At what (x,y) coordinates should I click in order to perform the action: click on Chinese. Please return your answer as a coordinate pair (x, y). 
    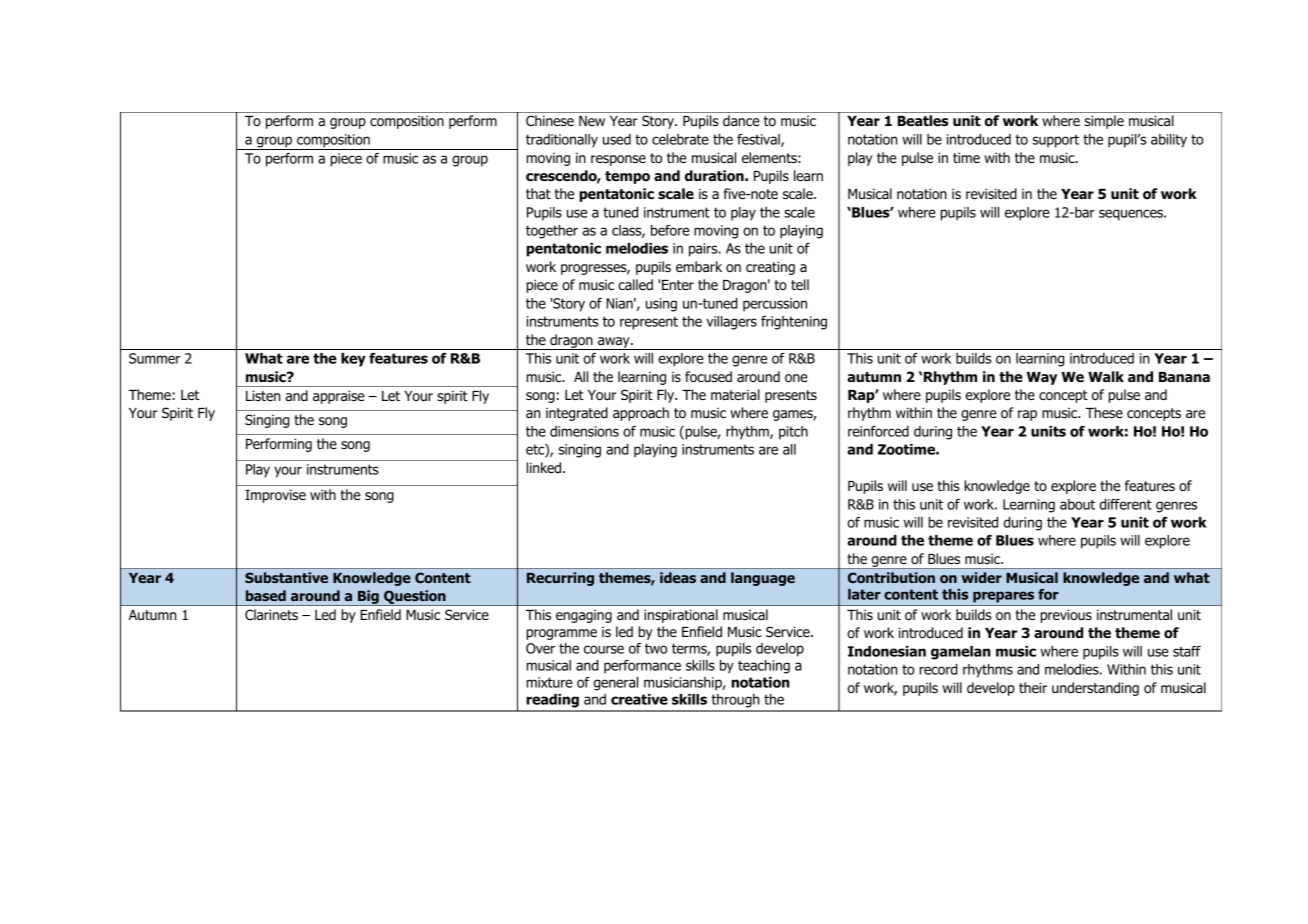
    Looking at the image, I should click on (550, 120).
